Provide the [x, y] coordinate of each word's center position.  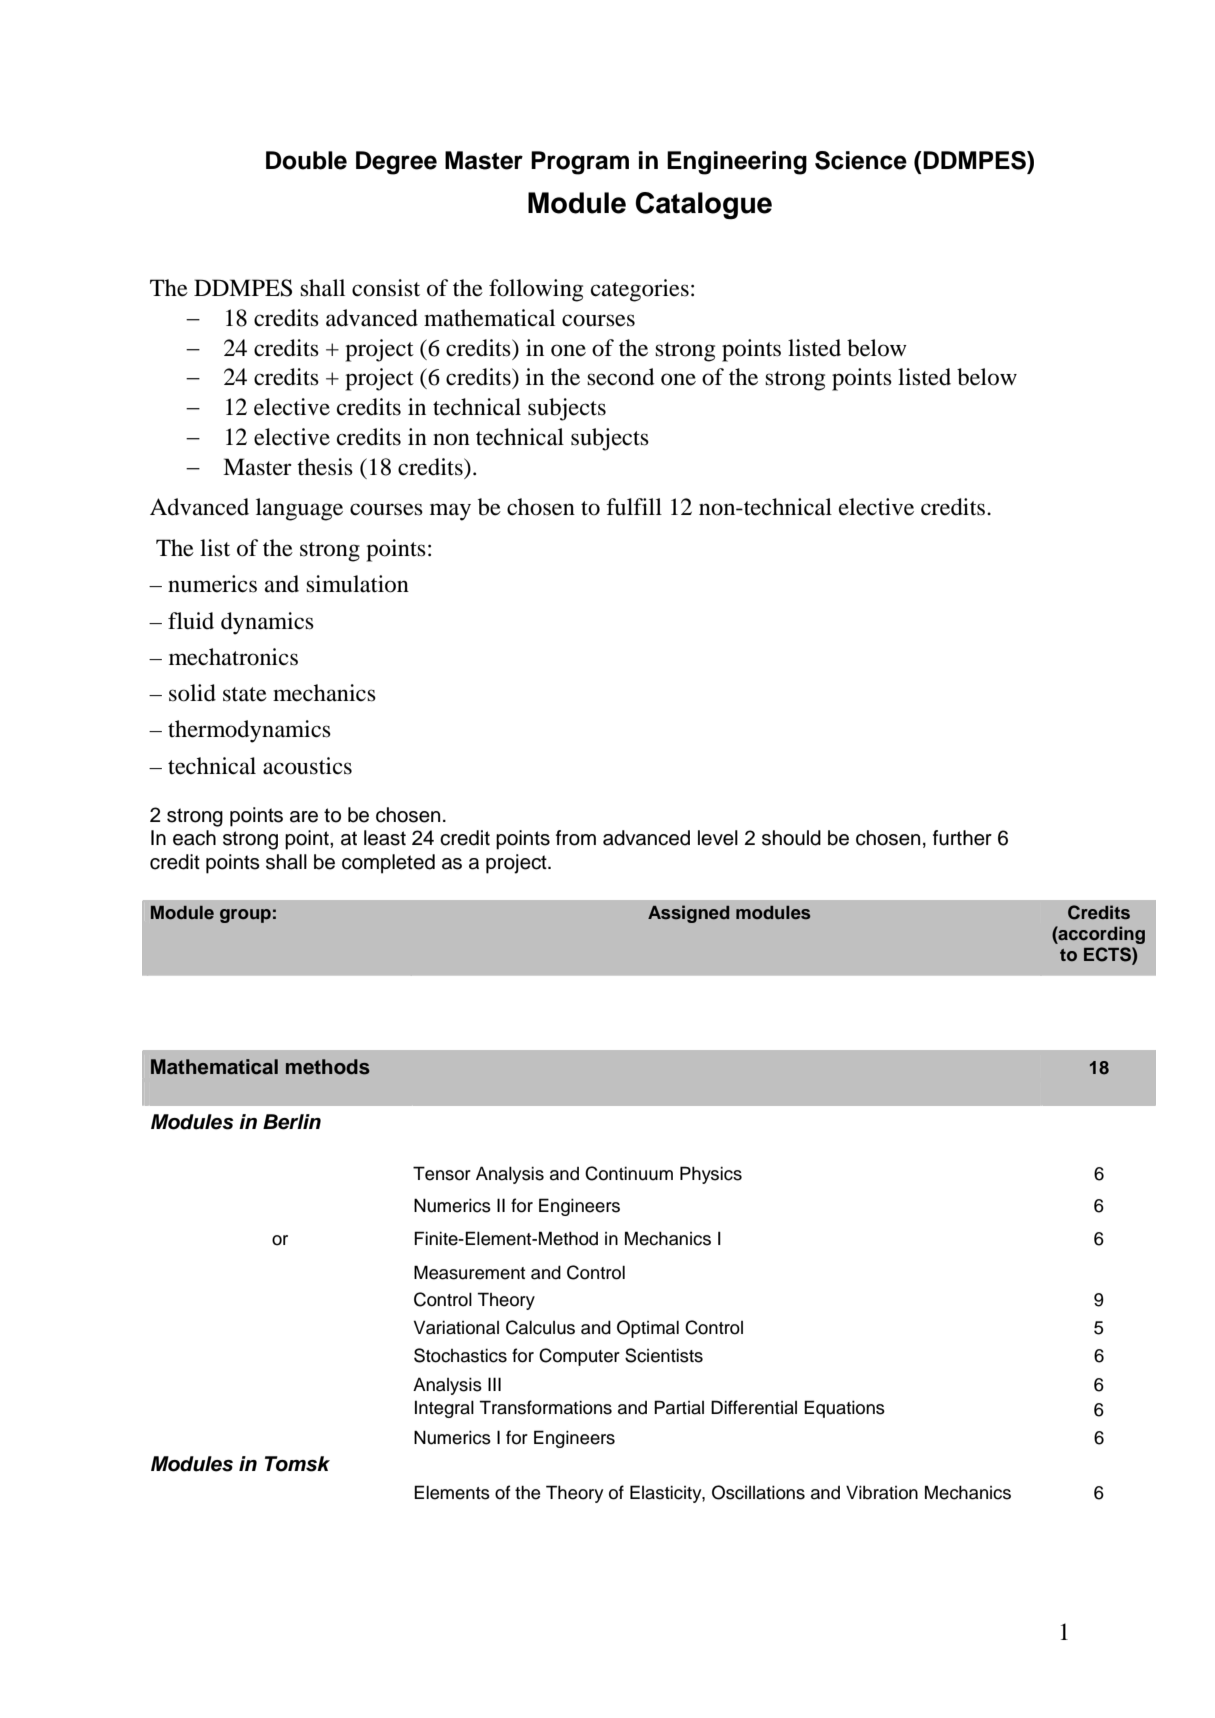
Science [861, 160]
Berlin [292, 1122]
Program [580, 163]
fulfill [634, 507]
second [620, 377]
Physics [711, 1175]
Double [306, 160]
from [576, 838]
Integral [444, 1409]
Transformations [545, 1407]
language [299, 509]
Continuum [629, 1173]
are [304, 817]
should [791, 838]
